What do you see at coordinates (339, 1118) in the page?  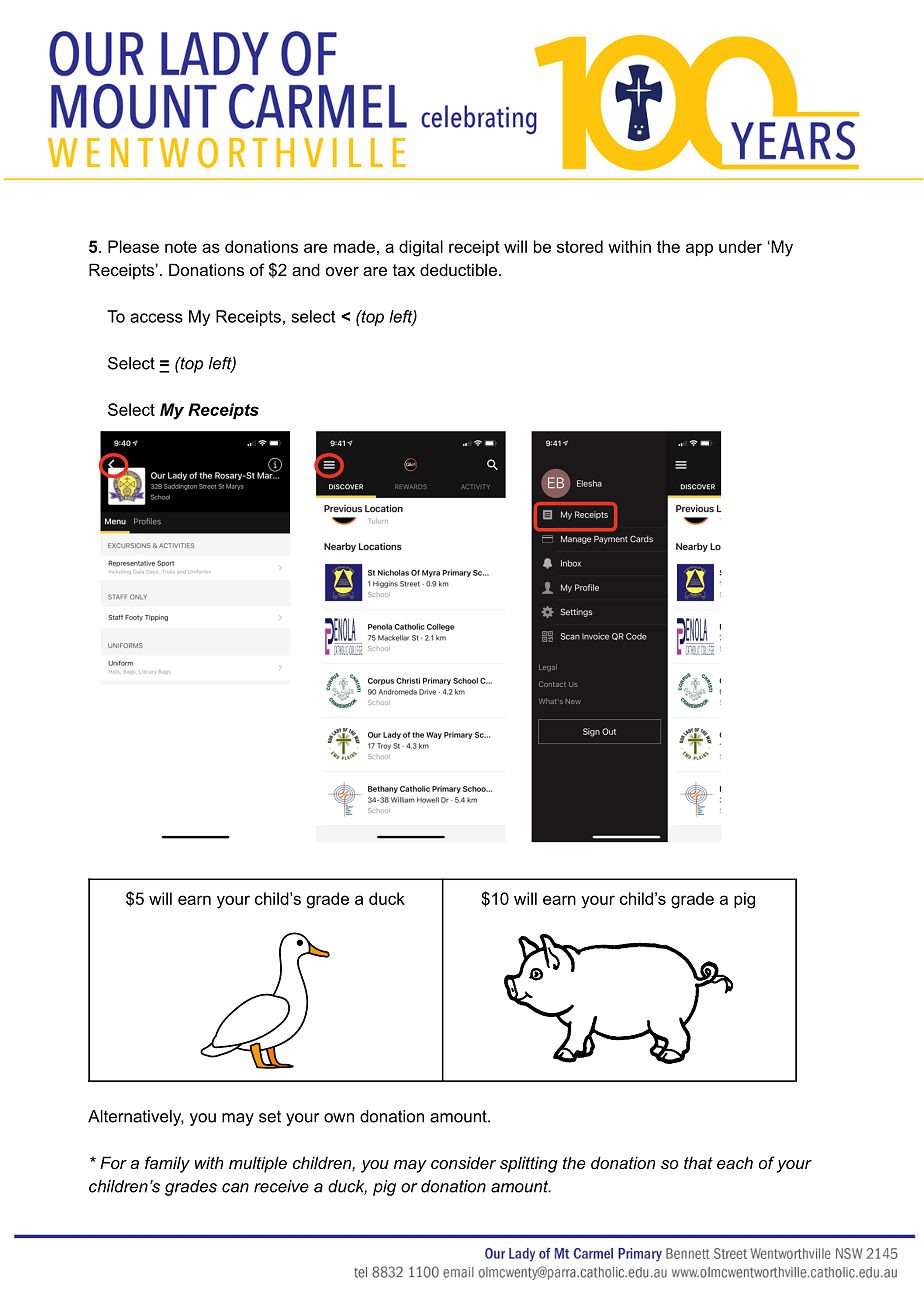 I see `own` at bounding box center [339, 1118].
